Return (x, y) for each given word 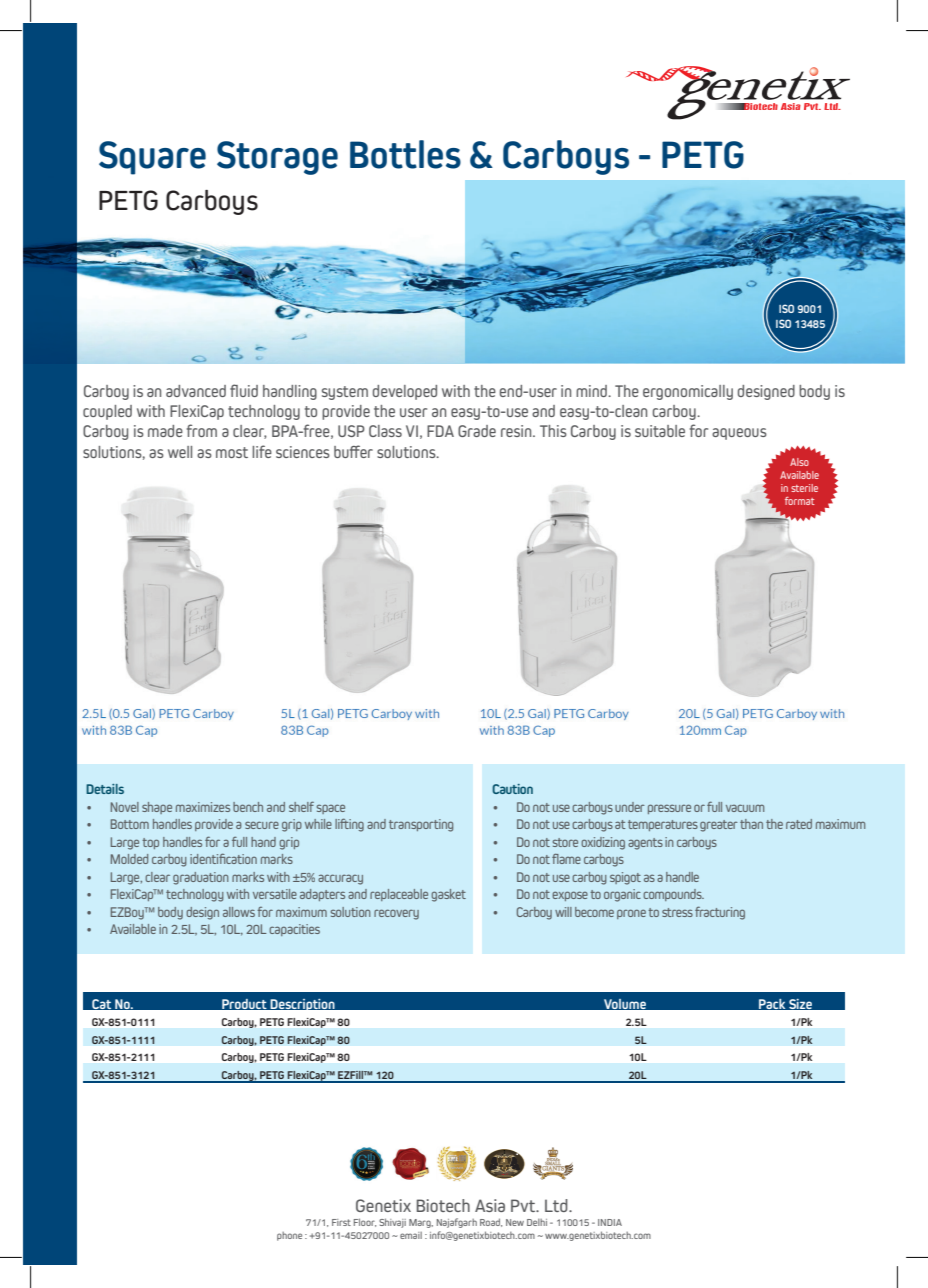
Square (152, 158)
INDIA (610, 1222)
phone (289, 1236)
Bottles (405, 154)
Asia (490, 1205)
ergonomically (688, 392)
